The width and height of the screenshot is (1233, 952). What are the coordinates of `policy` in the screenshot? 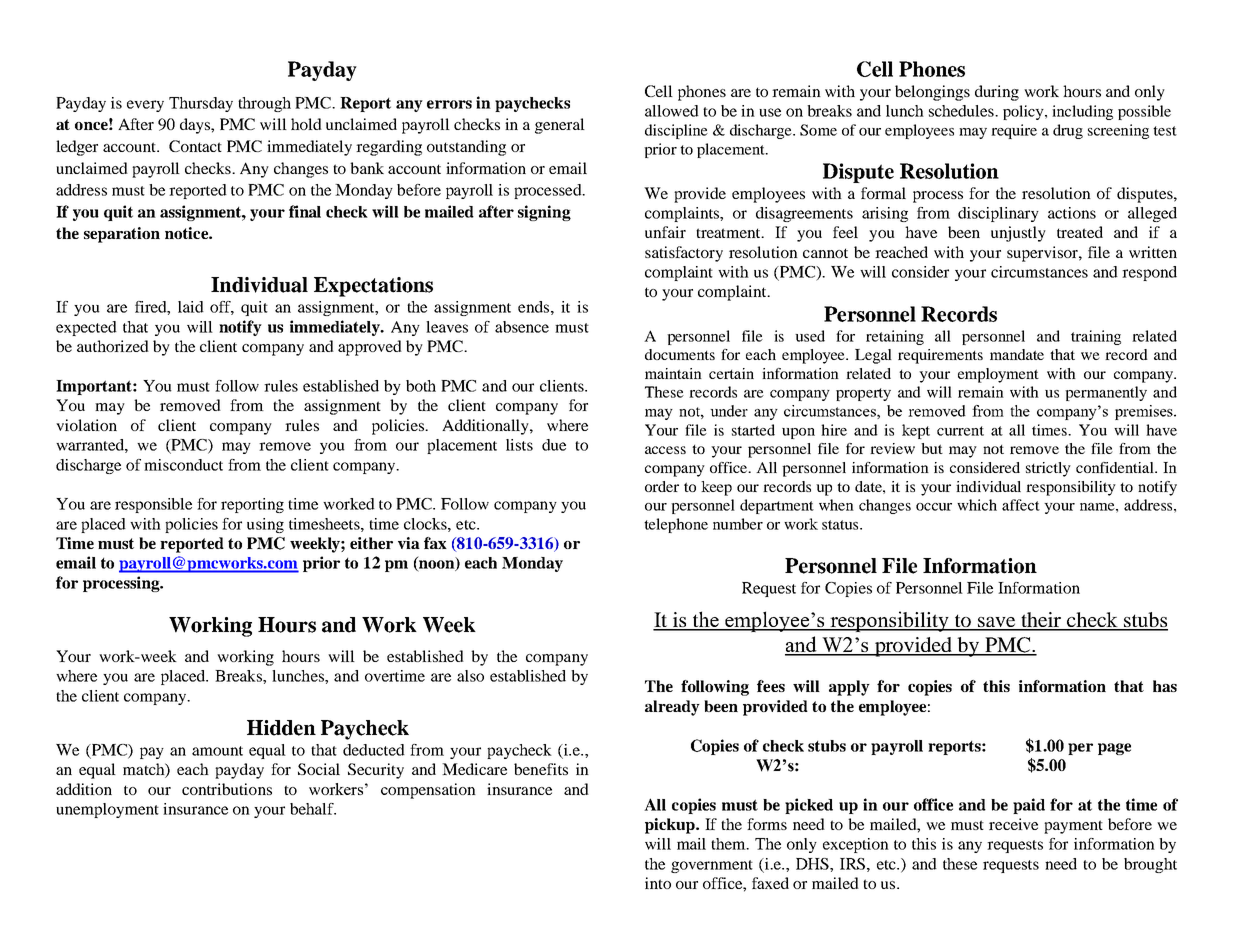 It's located at (1024, 112).
